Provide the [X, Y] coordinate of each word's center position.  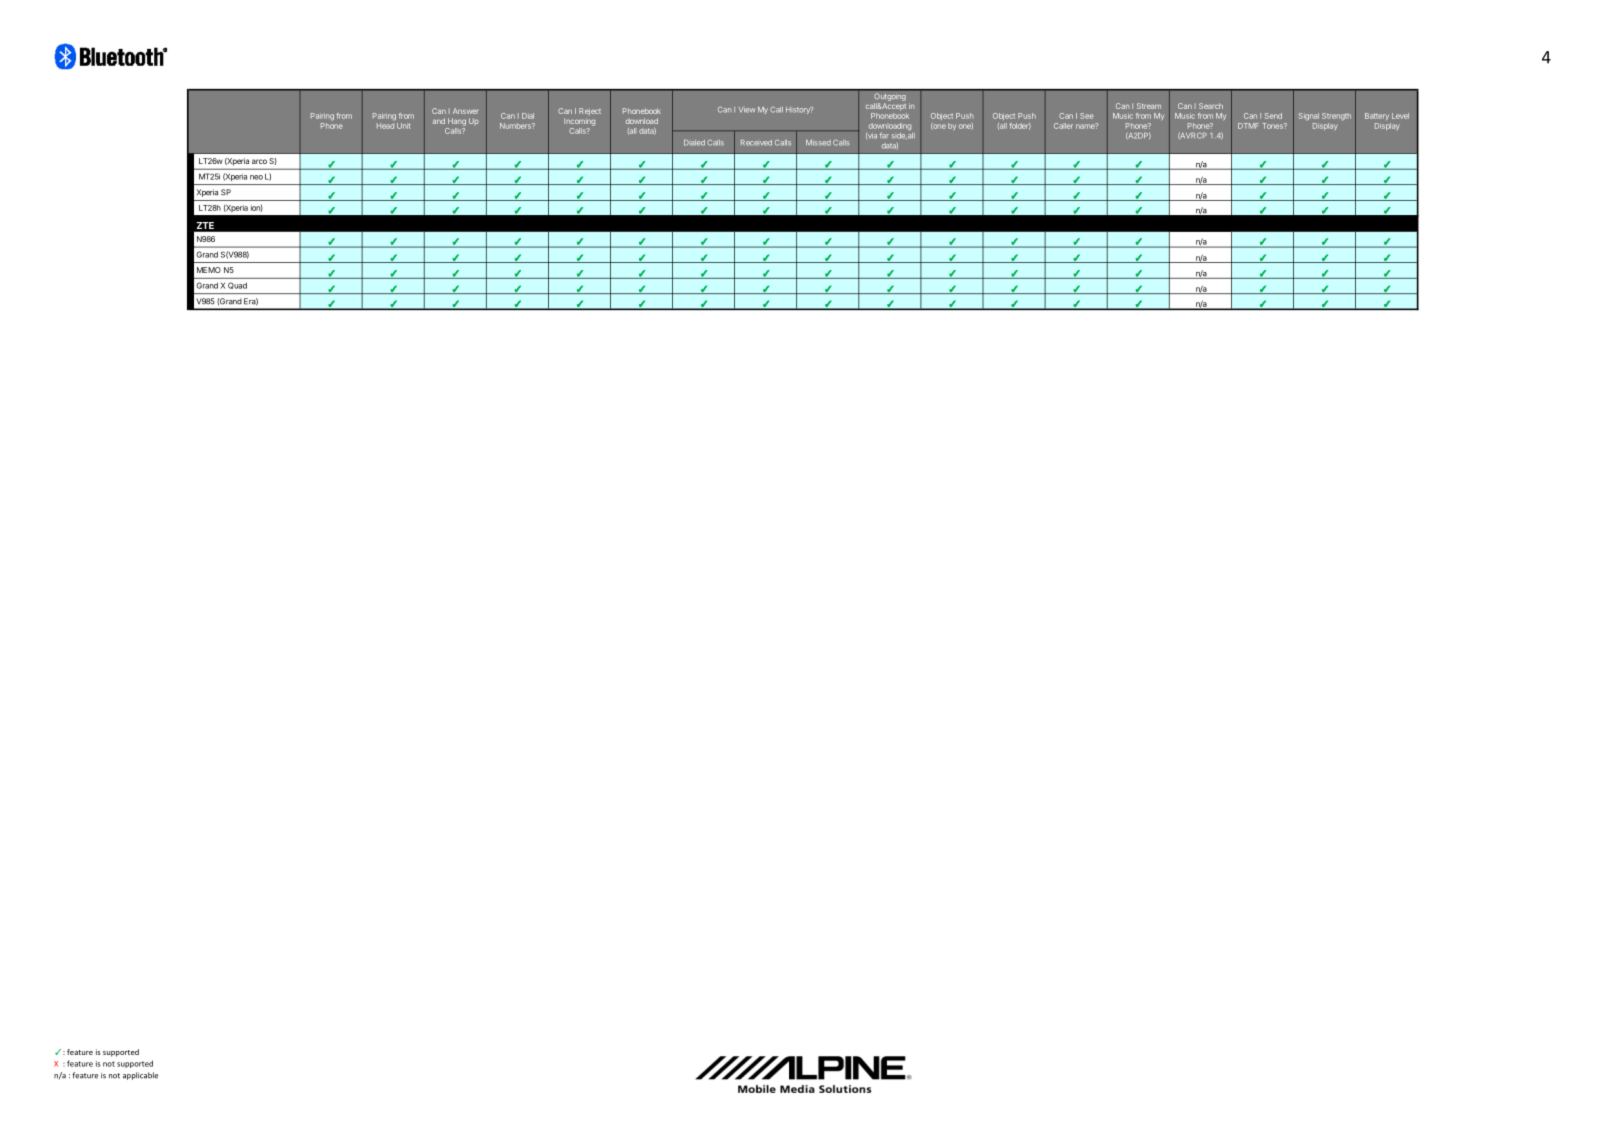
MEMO [209, 270]
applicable [140, 1076]
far [884, 135]
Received [756, 143]
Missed [818, 143]
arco [259, 161]
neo [256, 177]
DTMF [1248, 126]
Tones [1273, 126]
